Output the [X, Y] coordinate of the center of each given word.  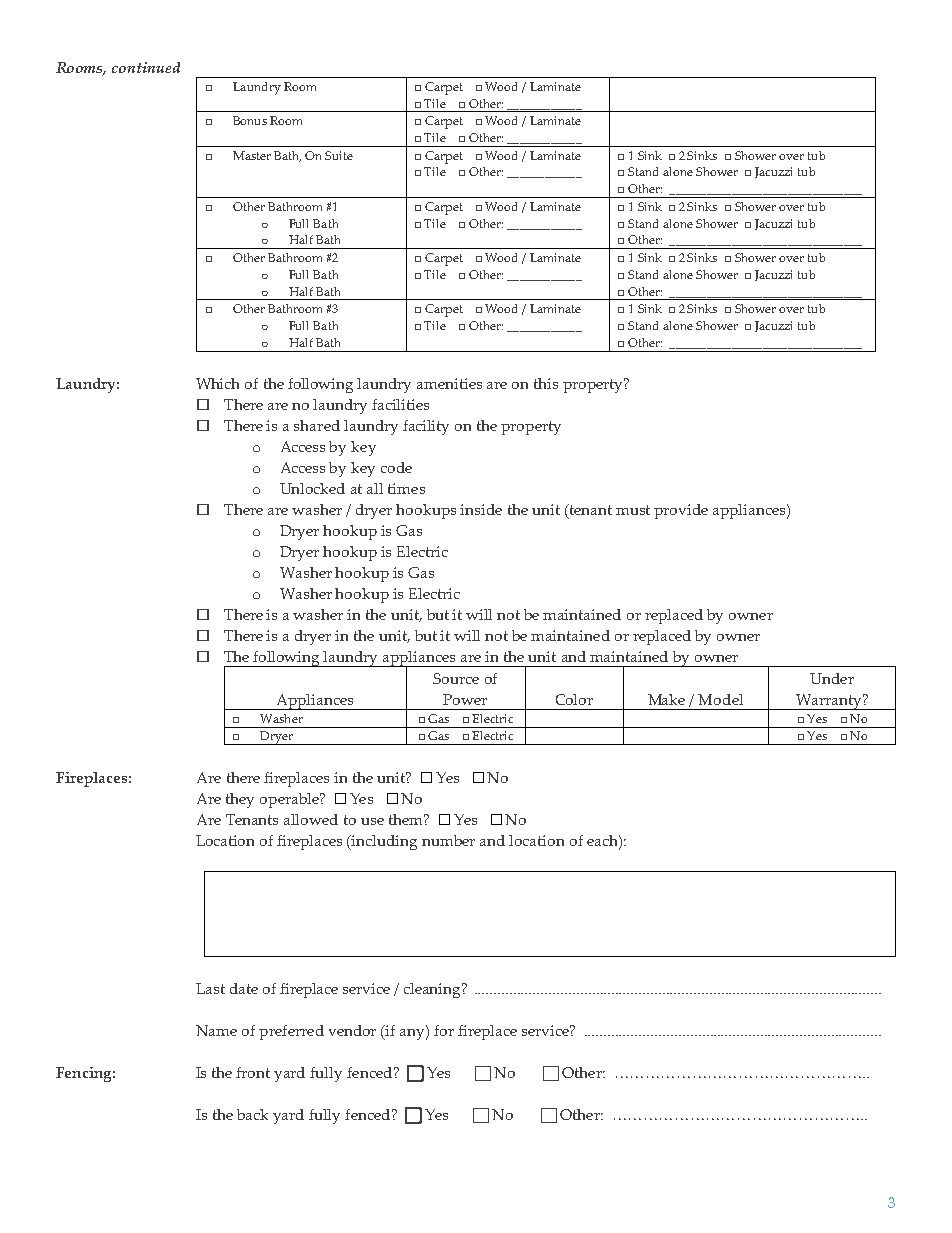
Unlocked [312, 488]
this [546, 383]
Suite [339, 155]
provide [681, 511]
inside [481, 509]
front [253, 1072]
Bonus [250, 120]
